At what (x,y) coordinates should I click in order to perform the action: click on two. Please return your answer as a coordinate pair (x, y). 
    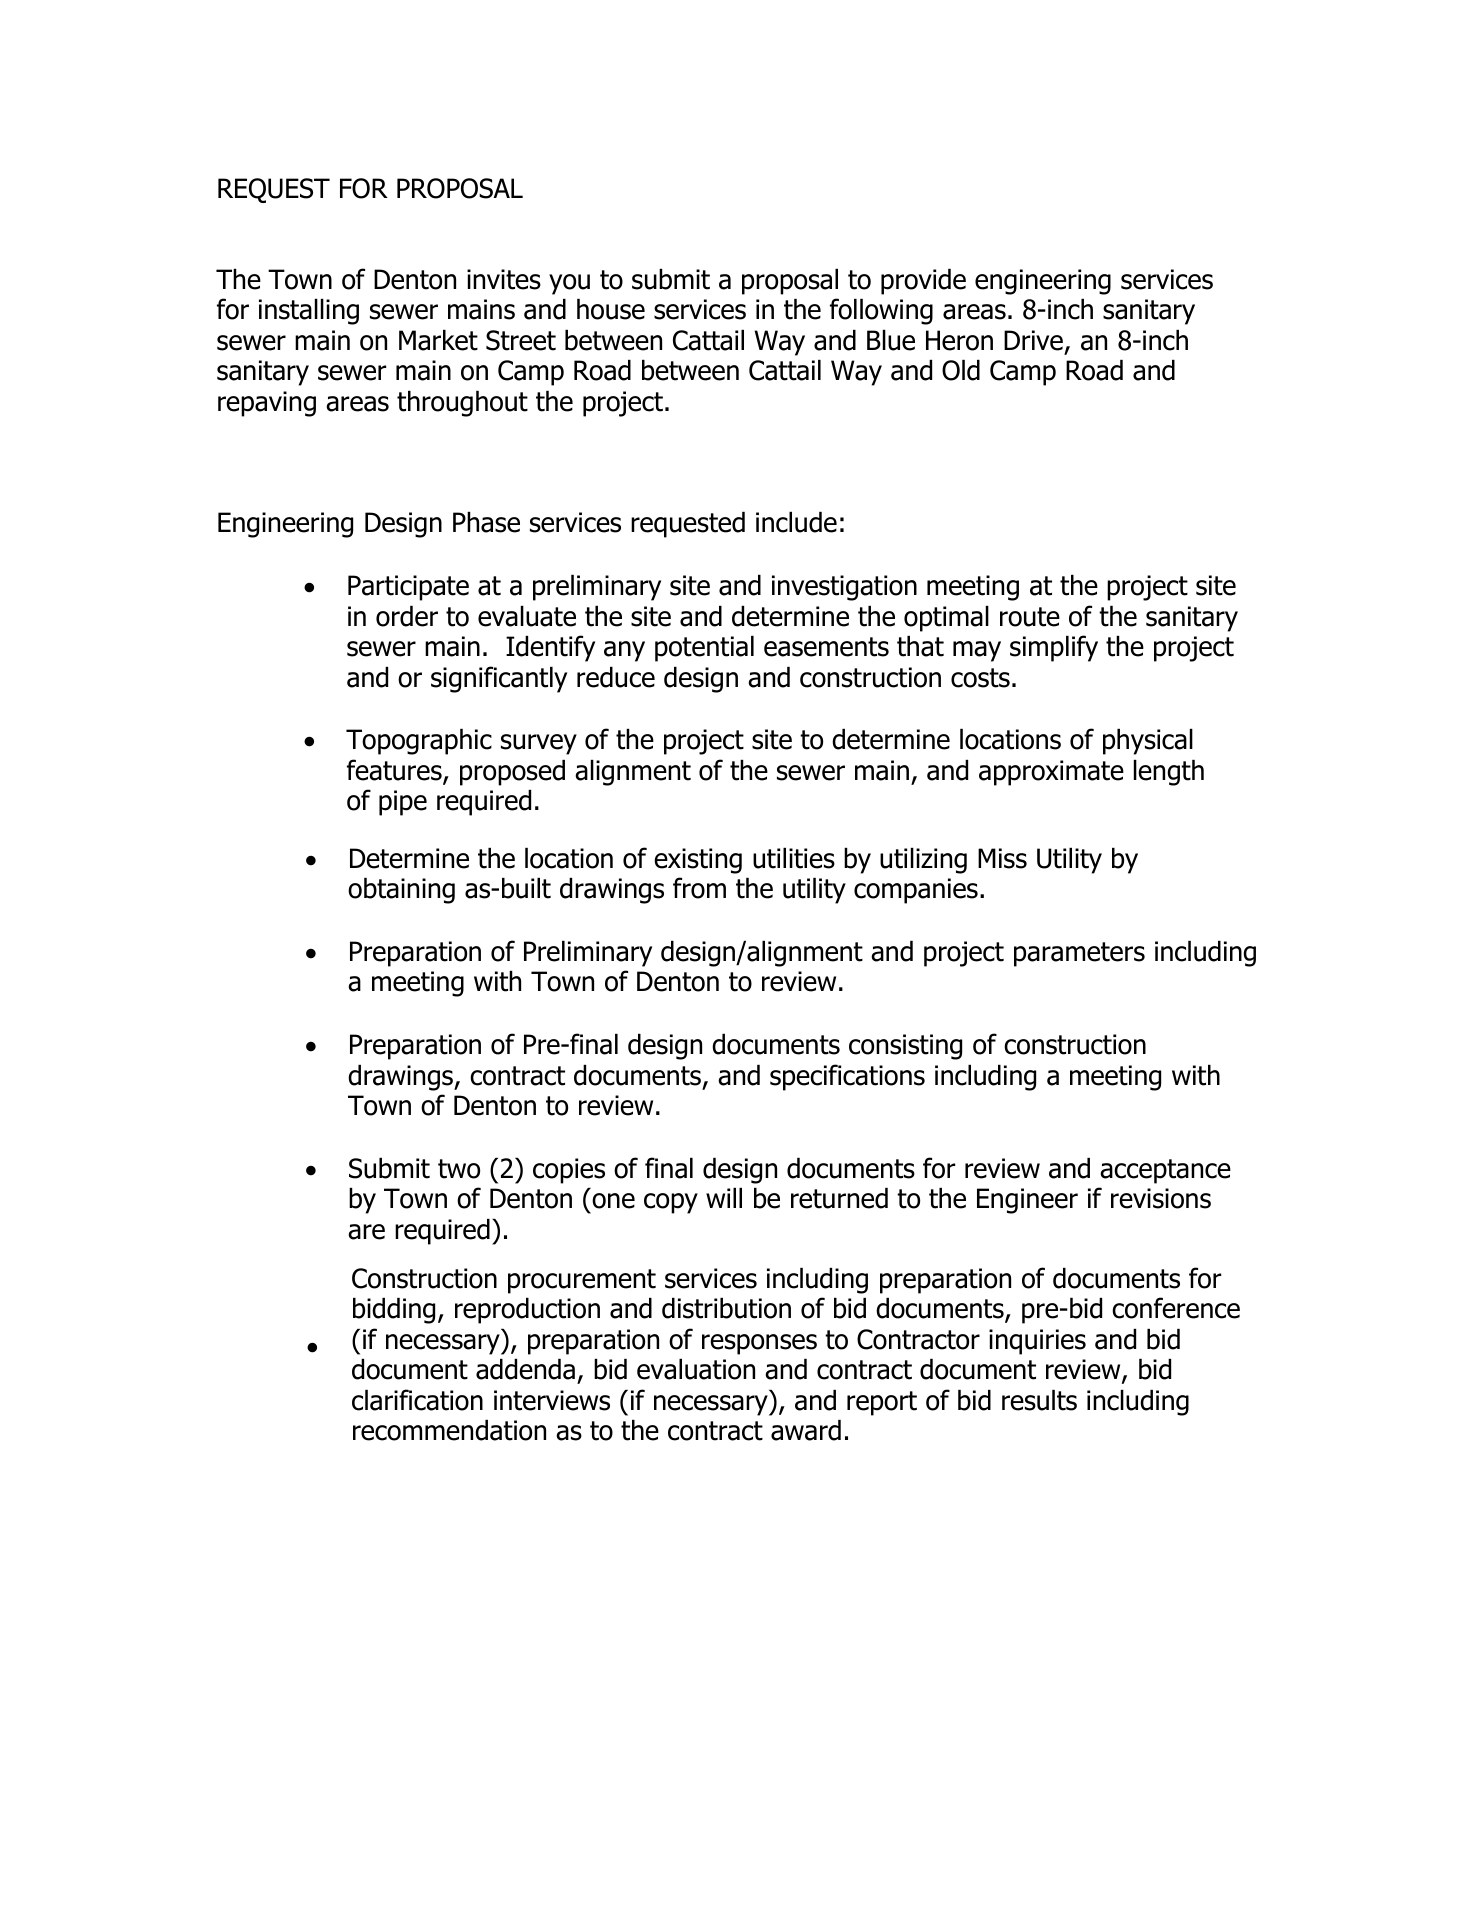
    Looking at the image, I should click on (459, 1169).
